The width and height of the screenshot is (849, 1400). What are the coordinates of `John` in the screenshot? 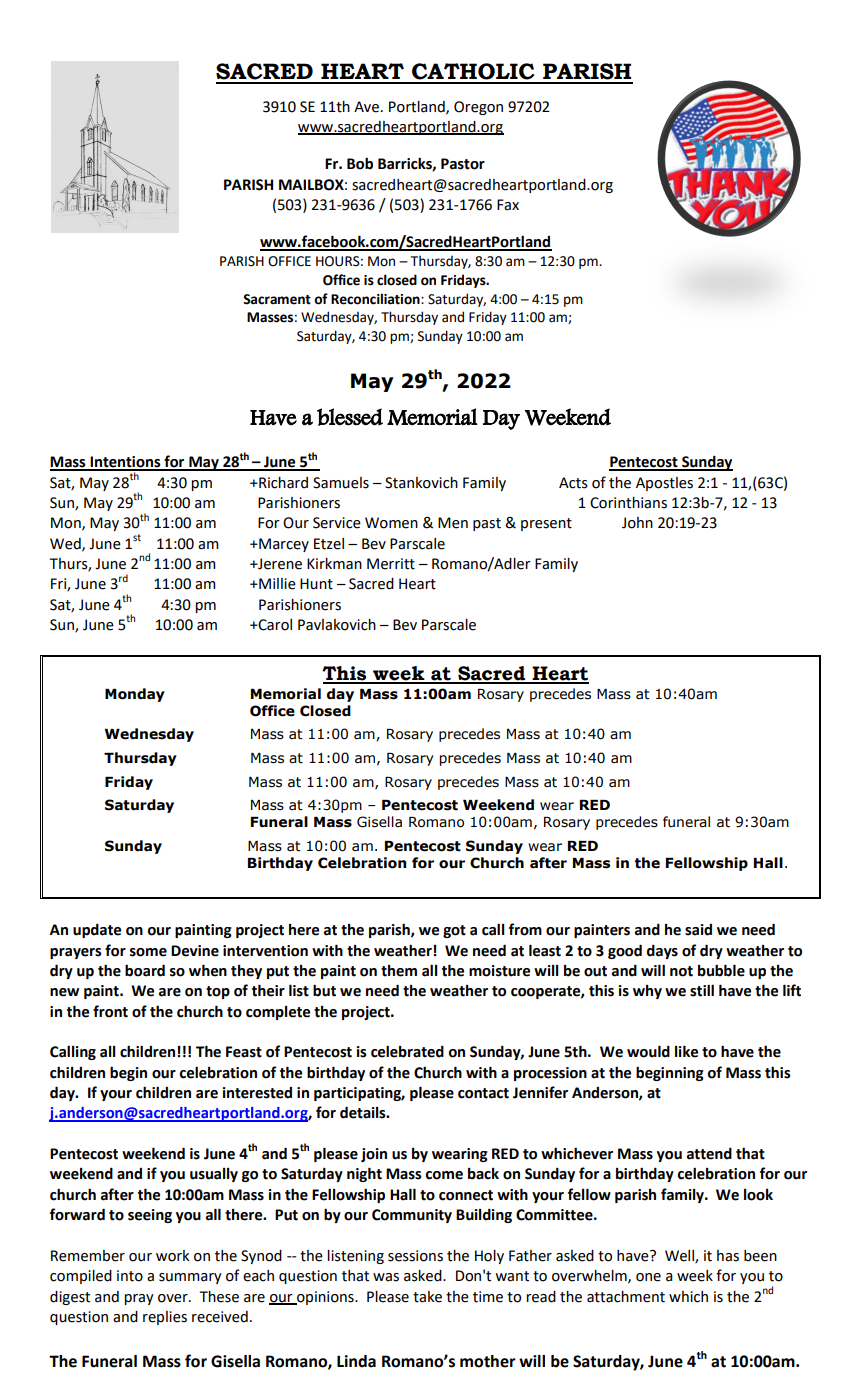 It's located at (637, 523).
